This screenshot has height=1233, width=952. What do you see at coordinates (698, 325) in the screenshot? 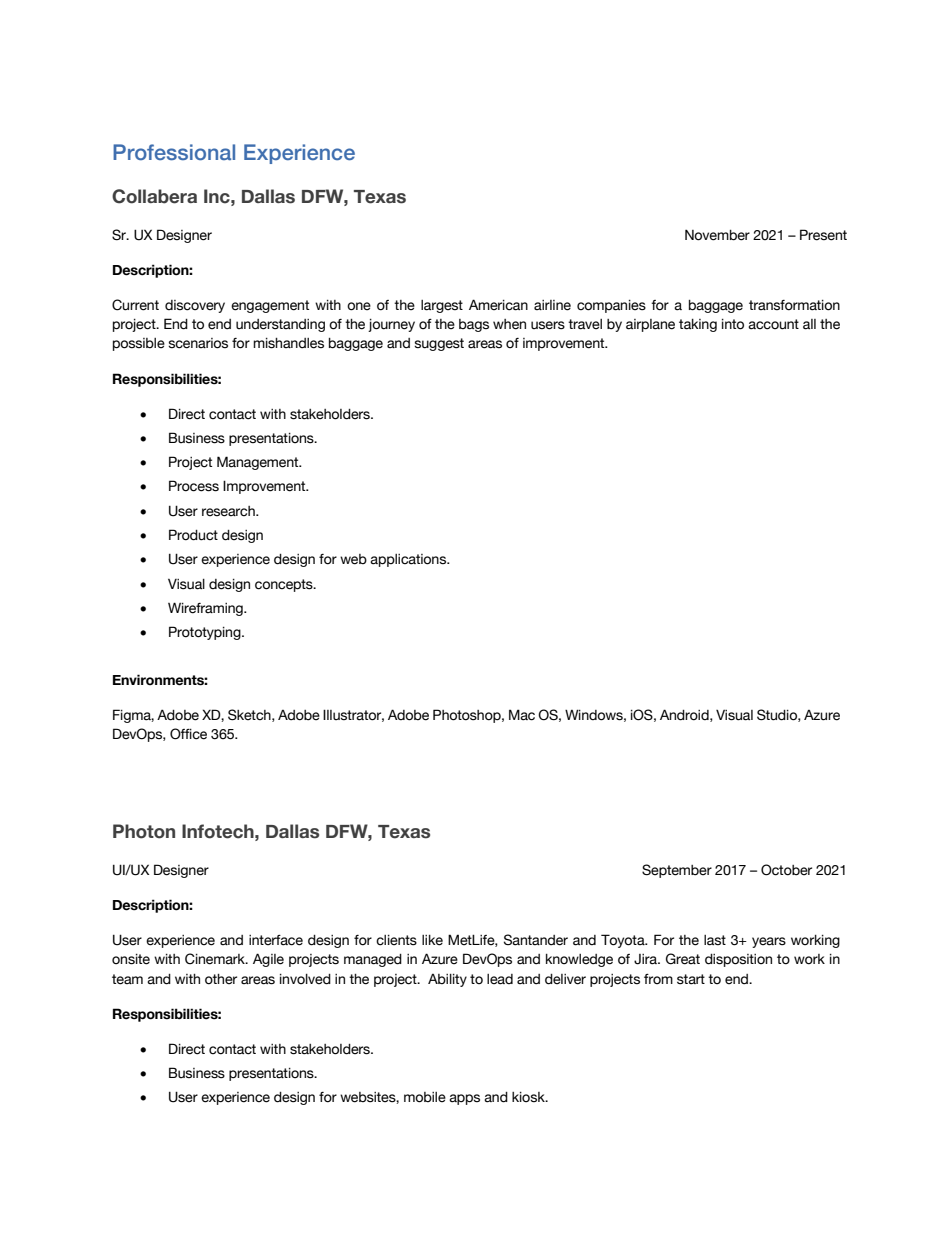
I see `taking` at bounding box center [698, 325].
